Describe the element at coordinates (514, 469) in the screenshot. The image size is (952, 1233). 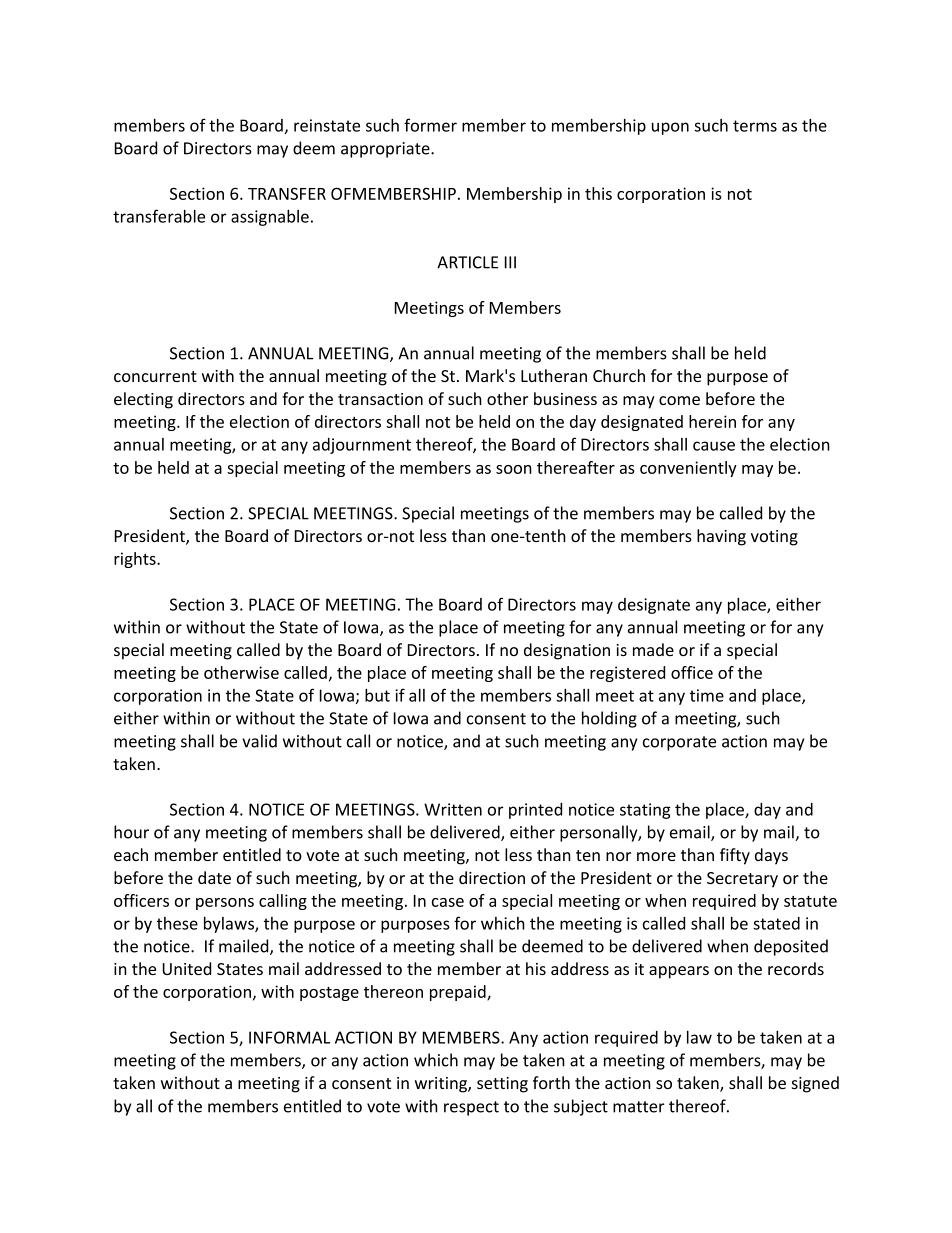
I see `soon` at that location.
